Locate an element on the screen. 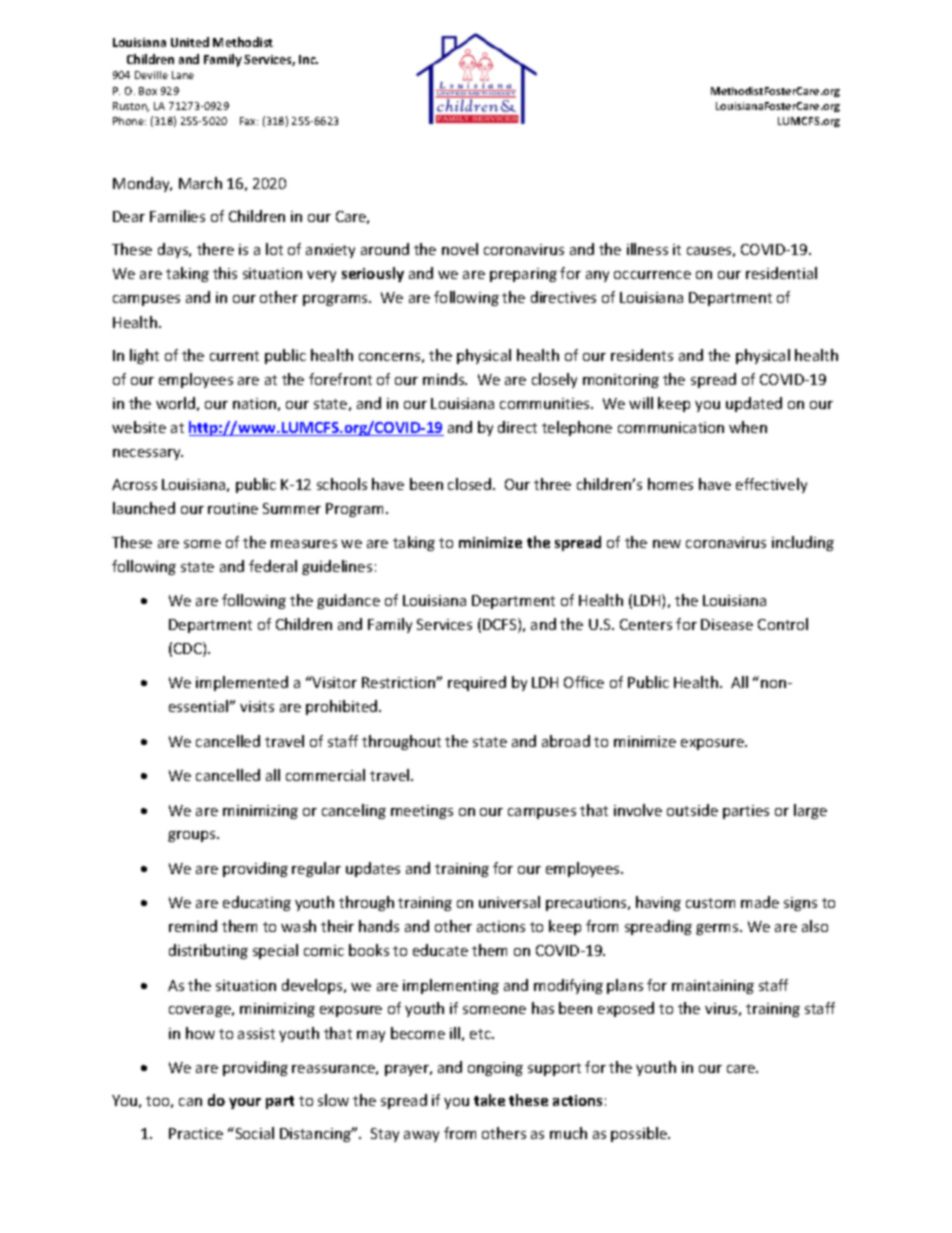 This screenshot has width=952, height=1233. novel is located at coordinates (460, 249).
